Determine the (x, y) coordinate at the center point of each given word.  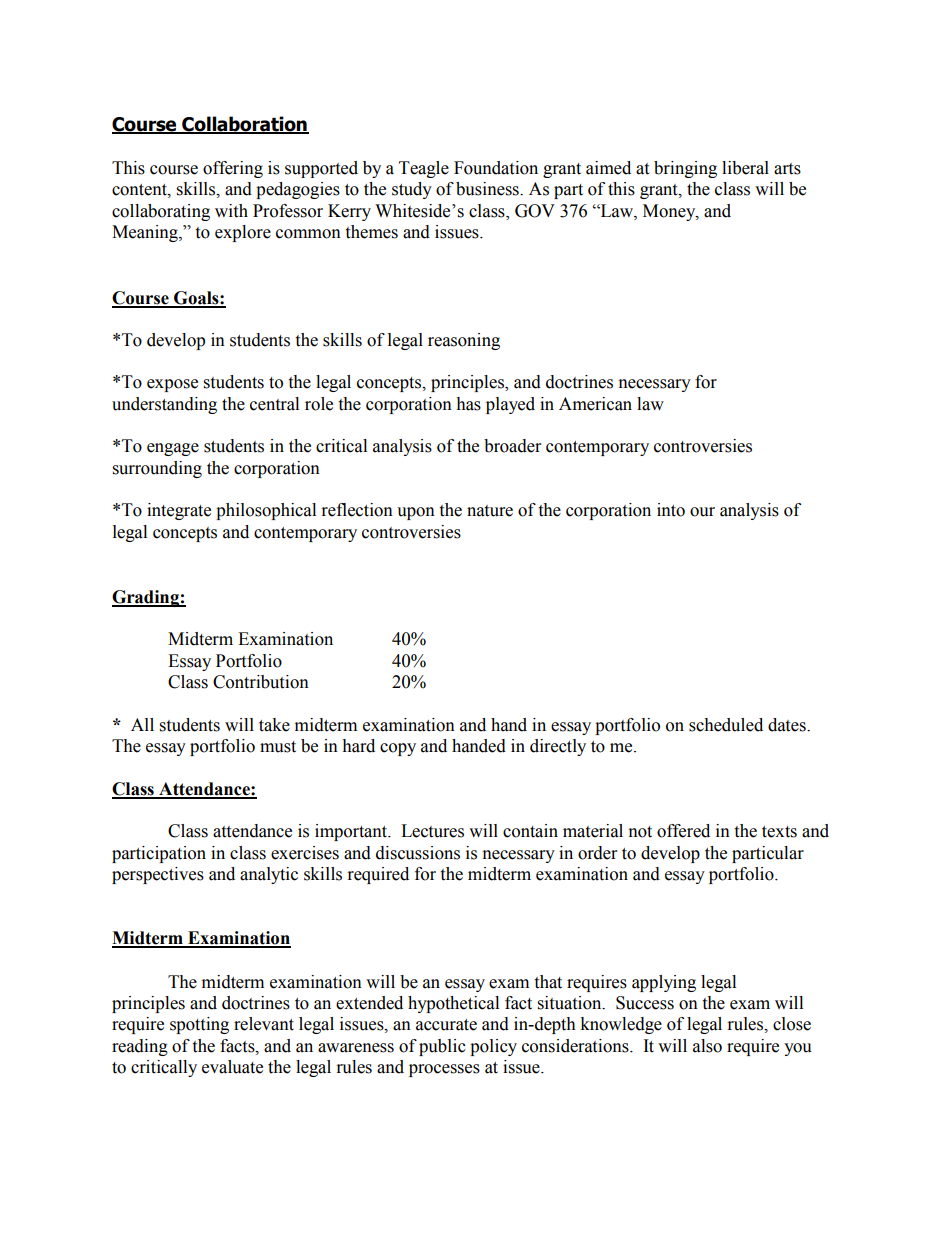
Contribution (261, 682)
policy (493, 1047)
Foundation (496, 168)
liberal (745, 168)
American (595, 404)
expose (172, 385)
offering (233, 169)
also (707, 1046)
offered (683, 831)
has (468, 404)
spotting (199, 1025)
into (671, 510)
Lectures (432, 831)
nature (490, 511)
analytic (269, 875)
